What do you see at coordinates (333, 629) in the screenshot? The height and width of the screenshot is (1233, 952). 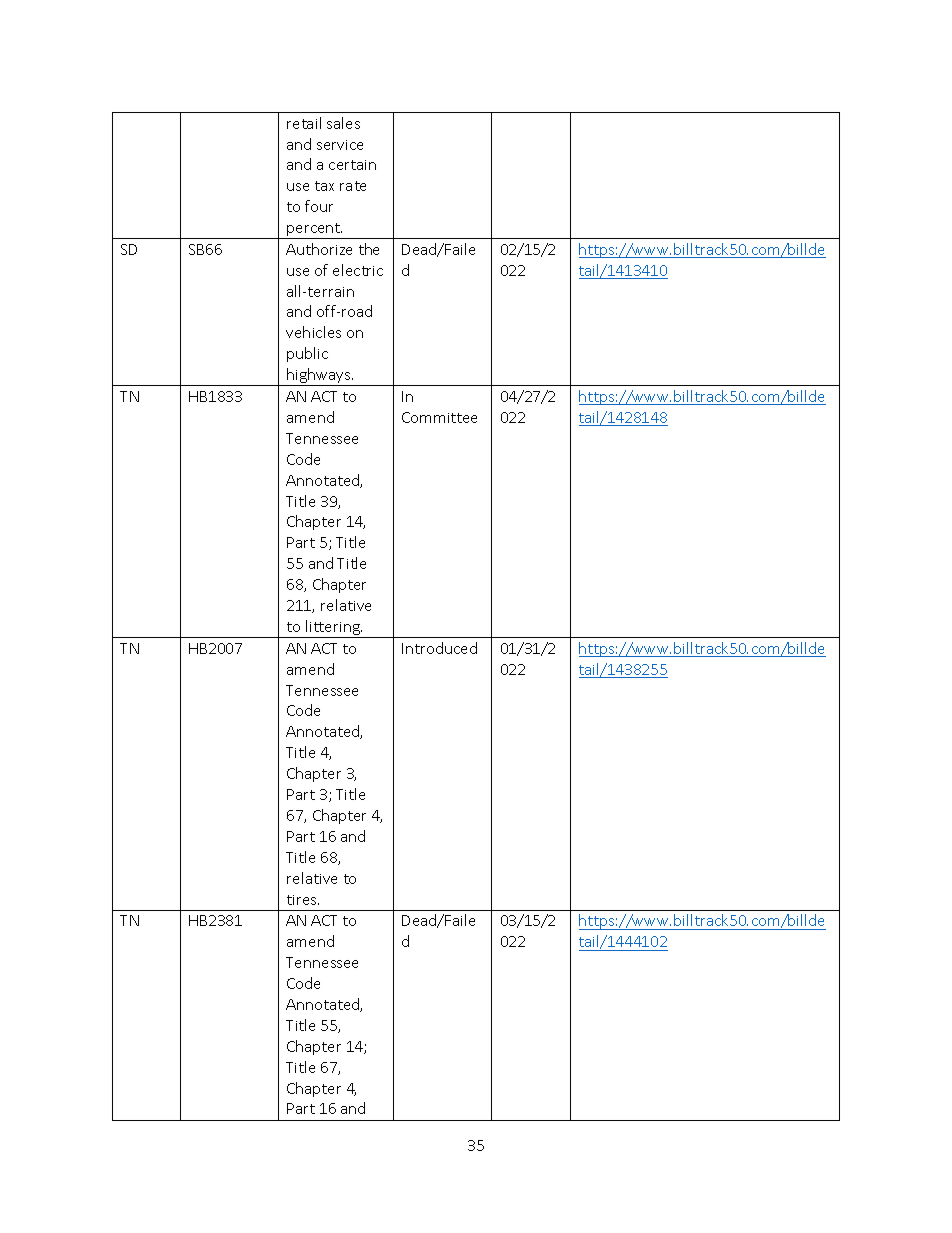 I see `littering` at bounding box center [333, 629].
